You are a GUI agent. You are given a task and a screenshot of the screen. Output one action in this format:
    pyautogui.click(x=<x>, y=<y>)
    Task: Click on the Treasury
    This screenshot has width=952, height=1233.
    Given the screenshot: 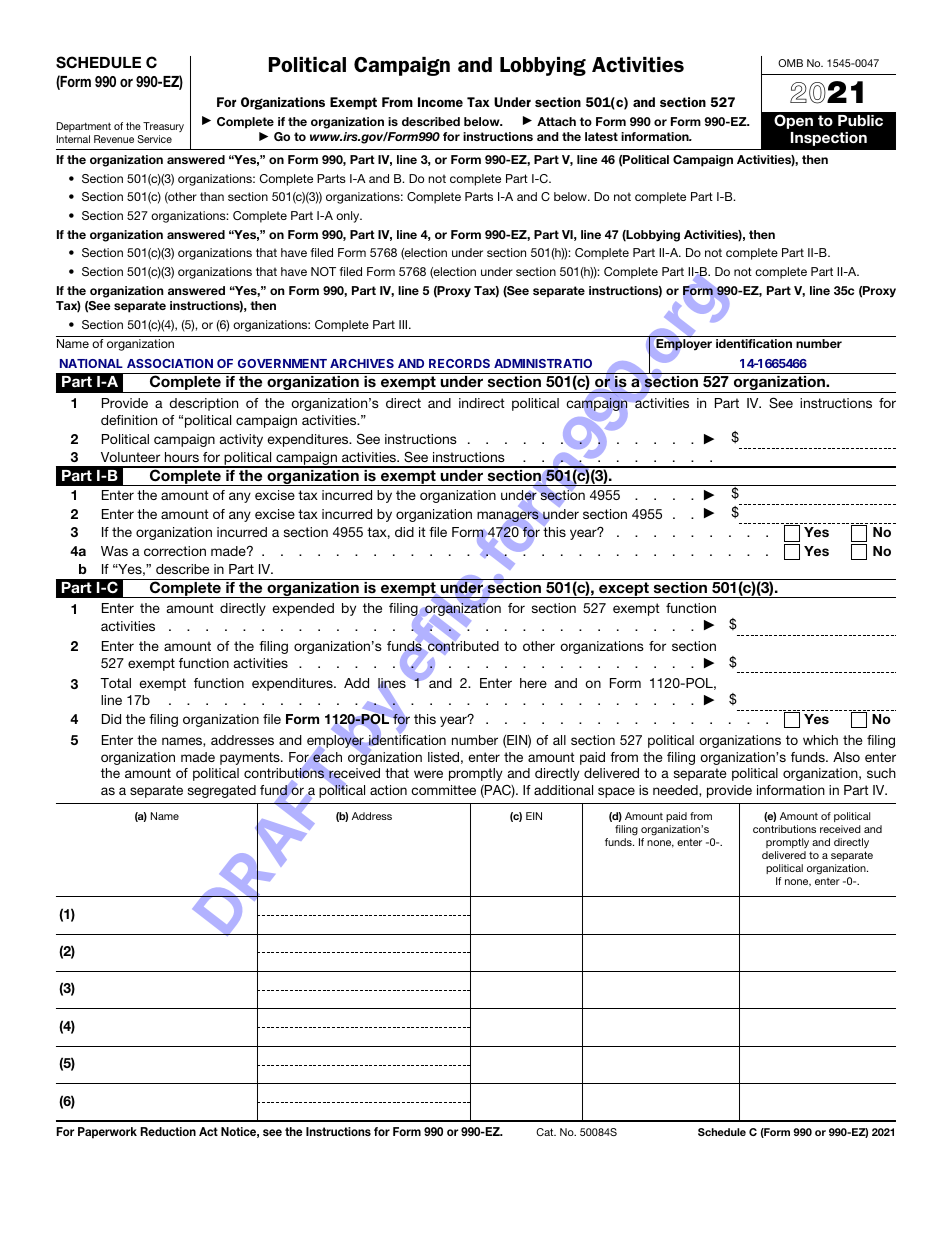 What is the action you would take?
    pyautogui.click(x=163, y=127)
